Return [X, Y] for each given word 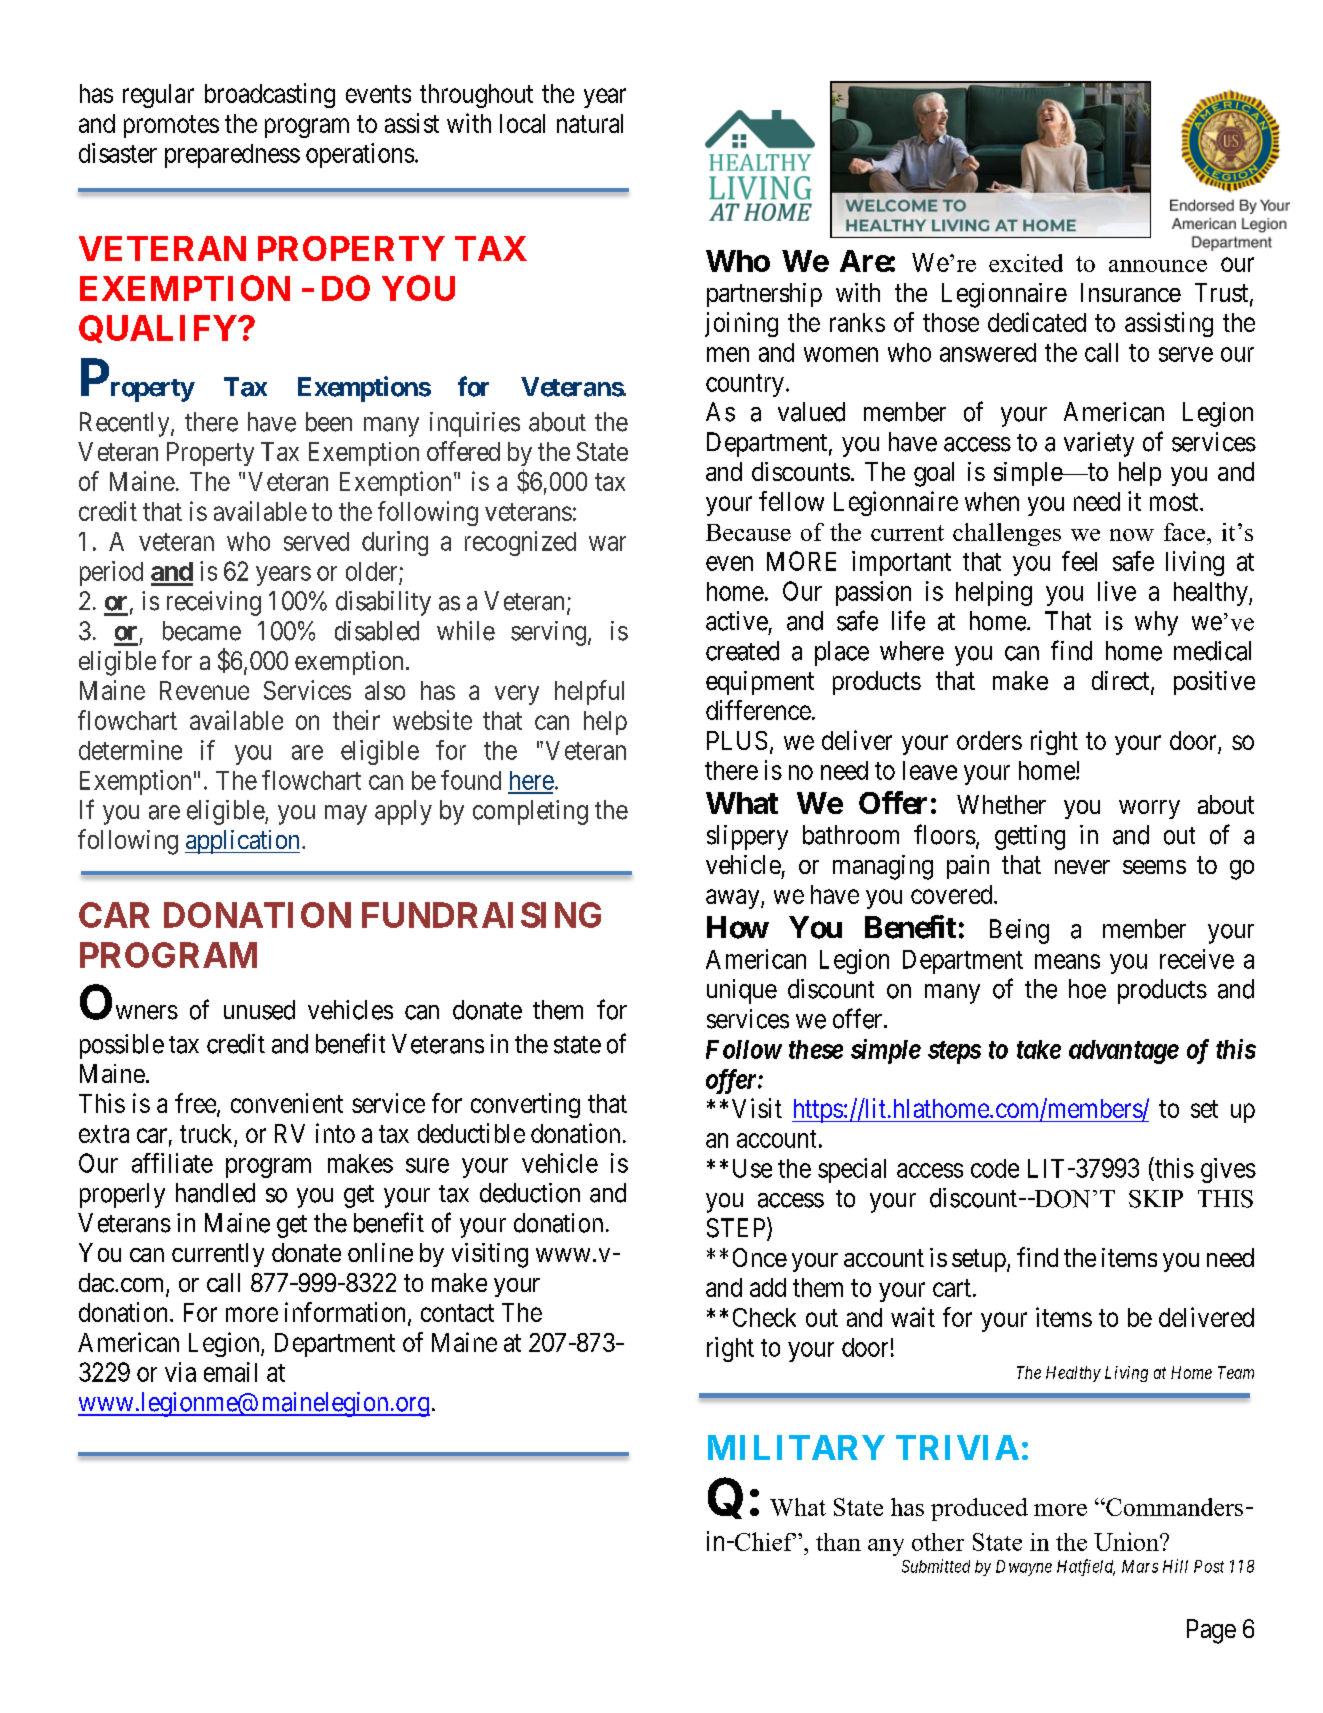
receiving [214, 603]
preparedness [232, 156]
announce [1158, 266]
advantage [1124, 1052]
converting [525, 1105]
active [737, 621]
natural [590, 123]
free [196, 1104]
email [230, 1372]
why [1156, 623]
